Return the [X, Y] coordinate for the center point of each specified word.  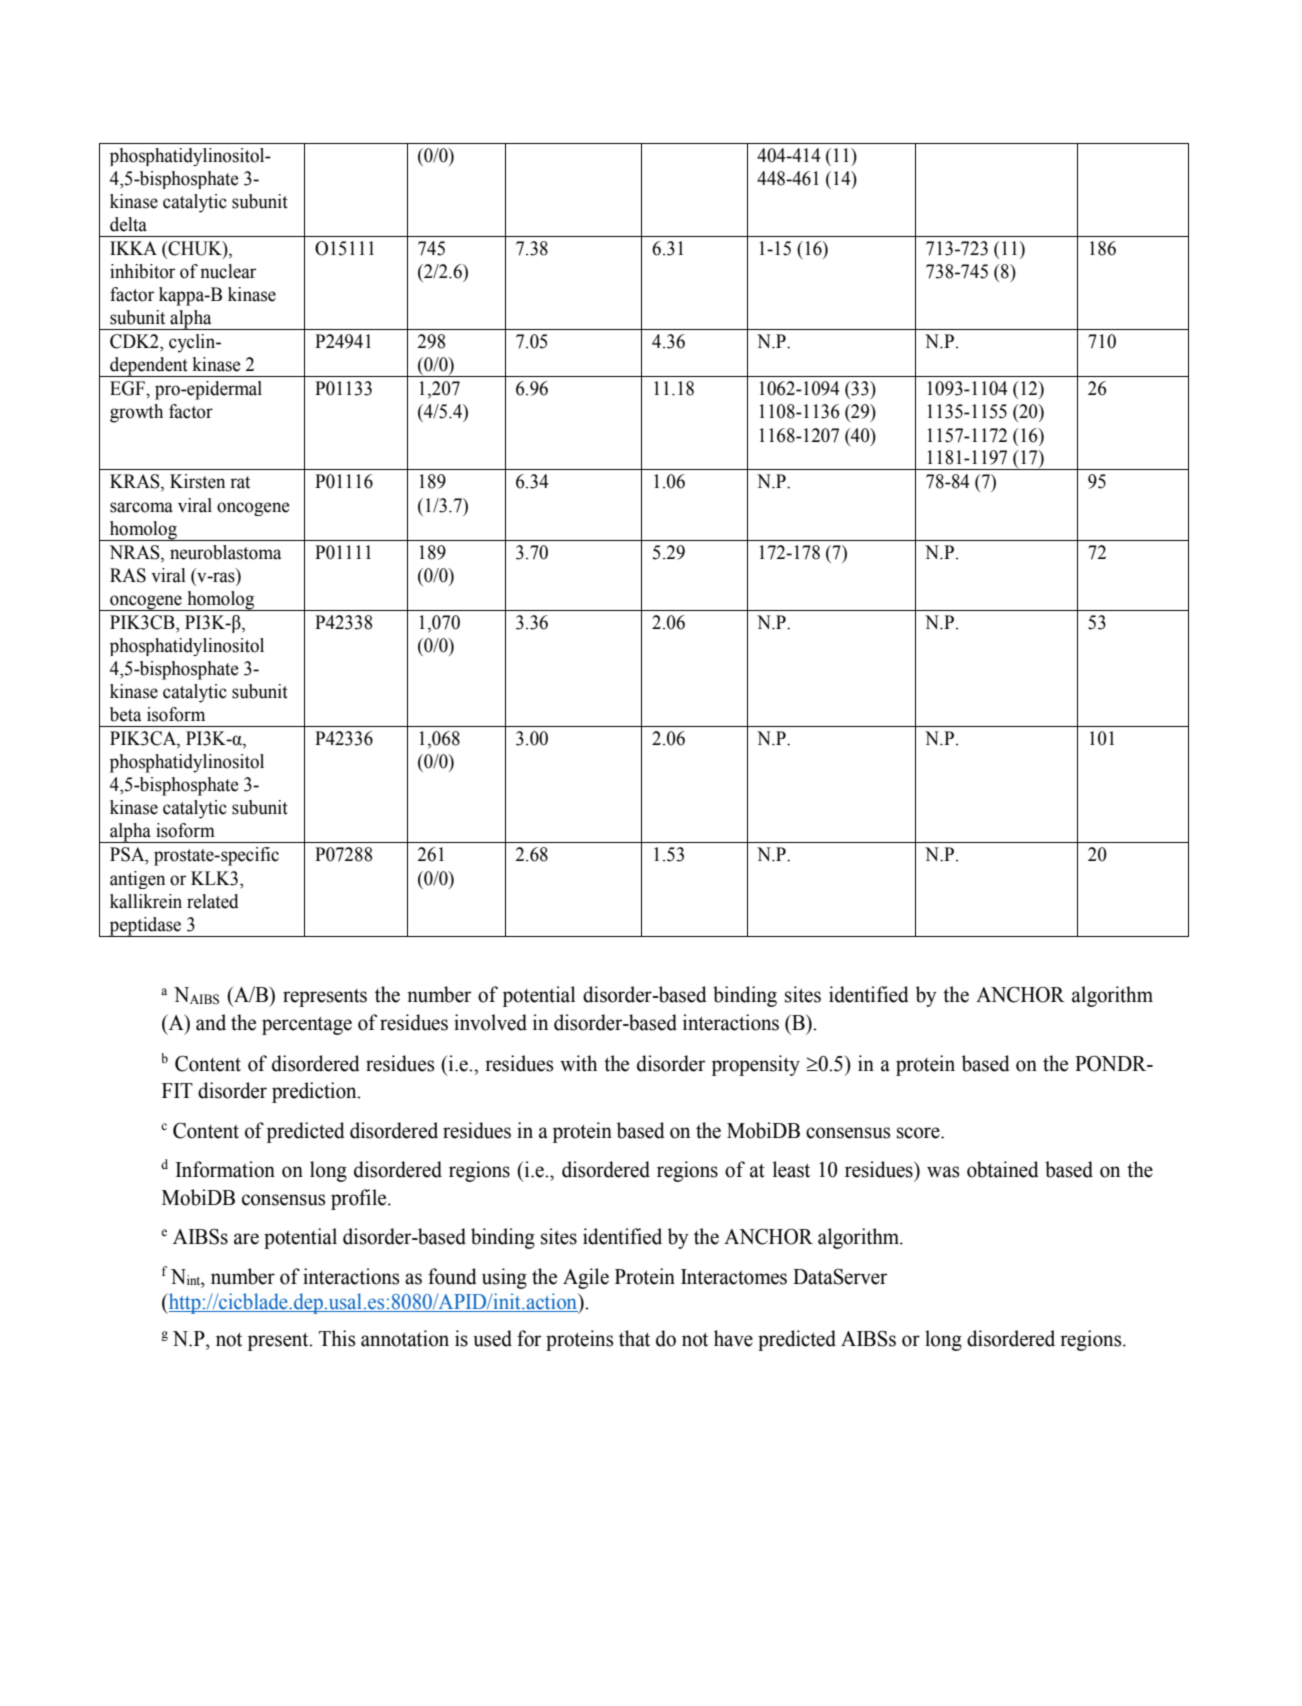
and [211, 1022]
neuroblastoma [225, 552]
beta [125, 714]
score [919, 1133]
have [733, 1338]
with [578, 1063]
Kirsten [197, 481]
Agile [586, 1278]
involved [490, 1022]
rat [240, 482]
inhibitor [142, 271]
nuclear [228, 271]
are [246, 1239]
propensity [756, 1065]
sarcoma [141, 507]
